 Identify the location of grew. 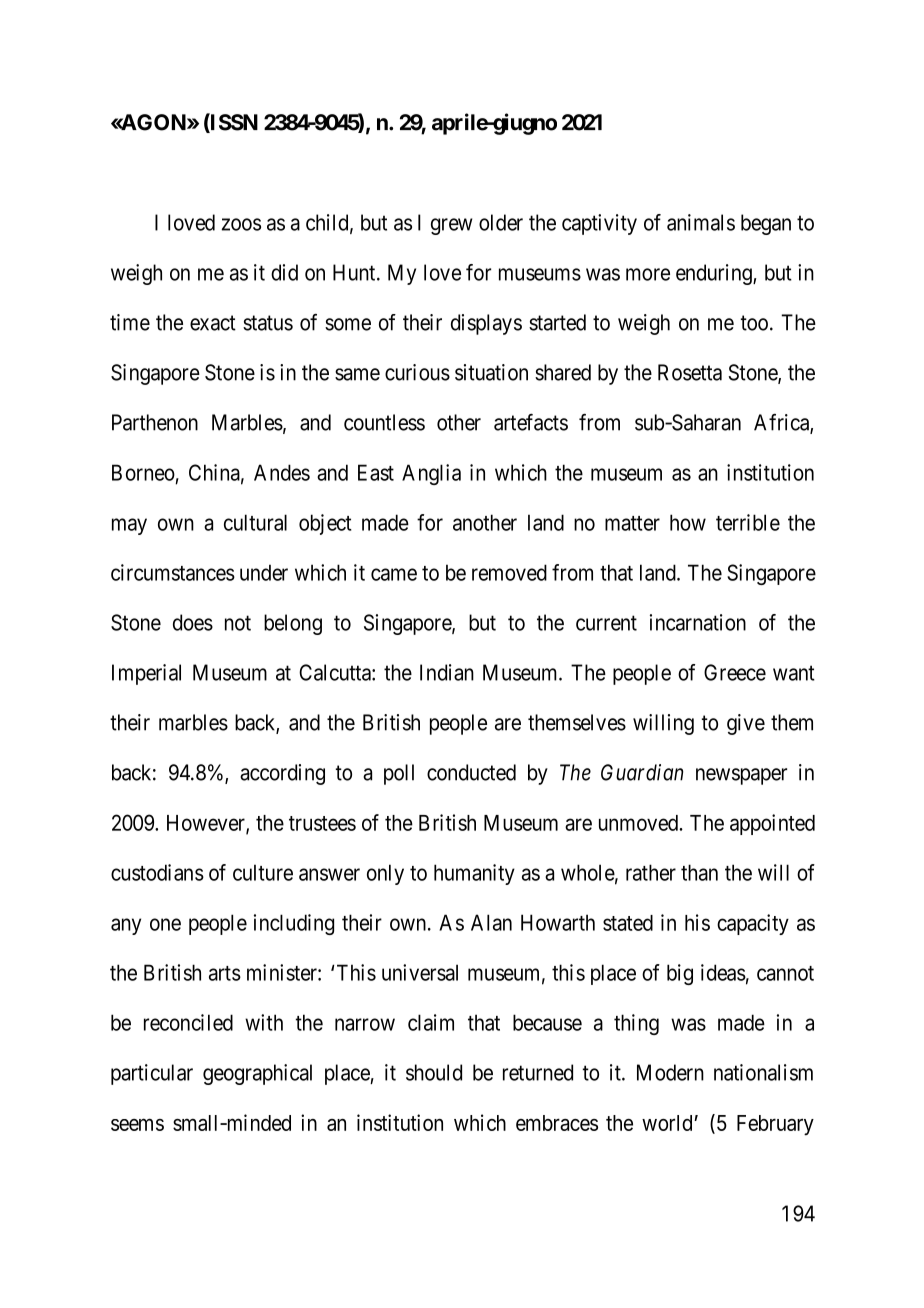
(451, 226).
